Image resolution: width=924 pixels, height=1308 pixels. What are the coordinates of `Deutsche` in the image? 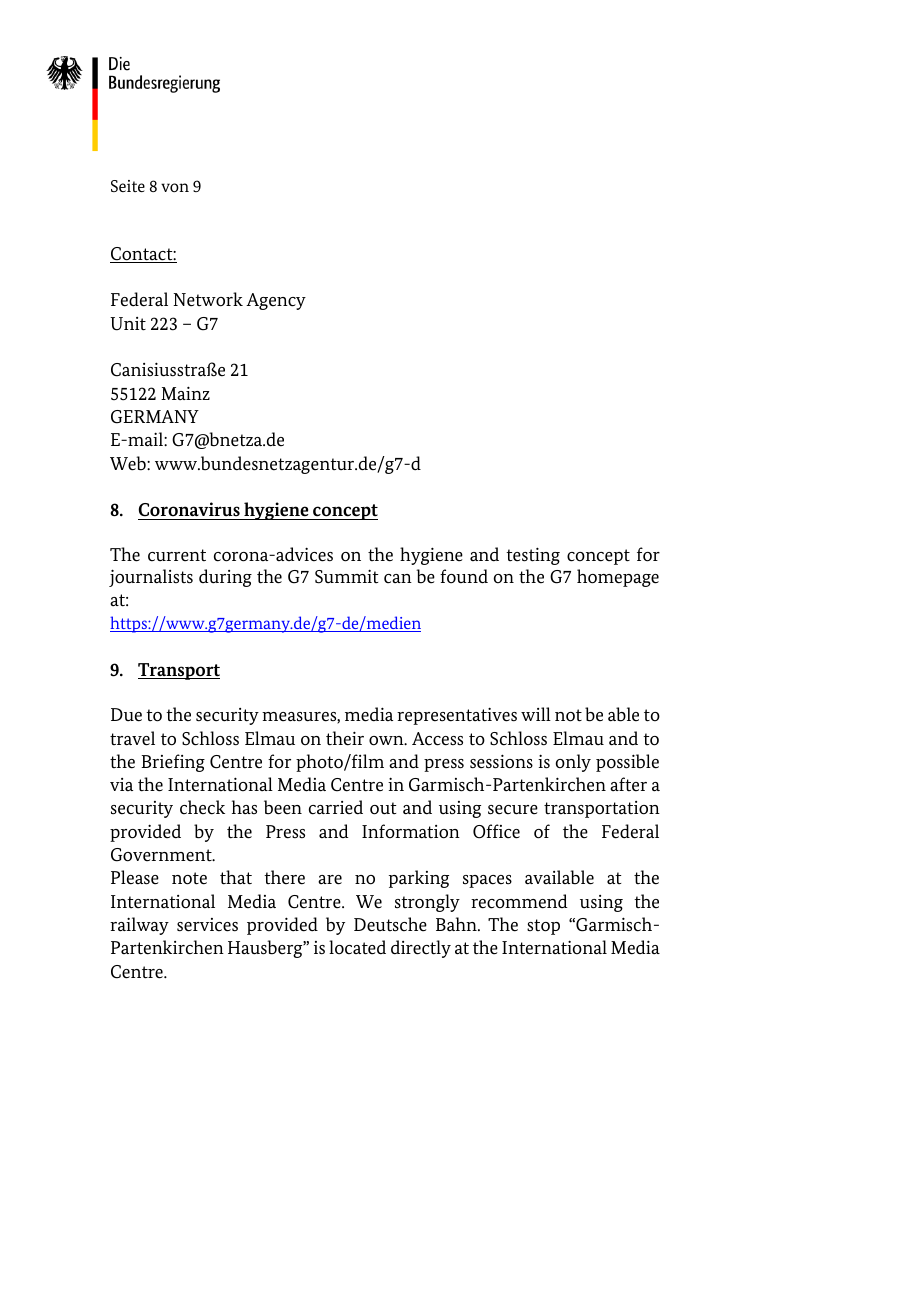 It's located at (390, 924).
